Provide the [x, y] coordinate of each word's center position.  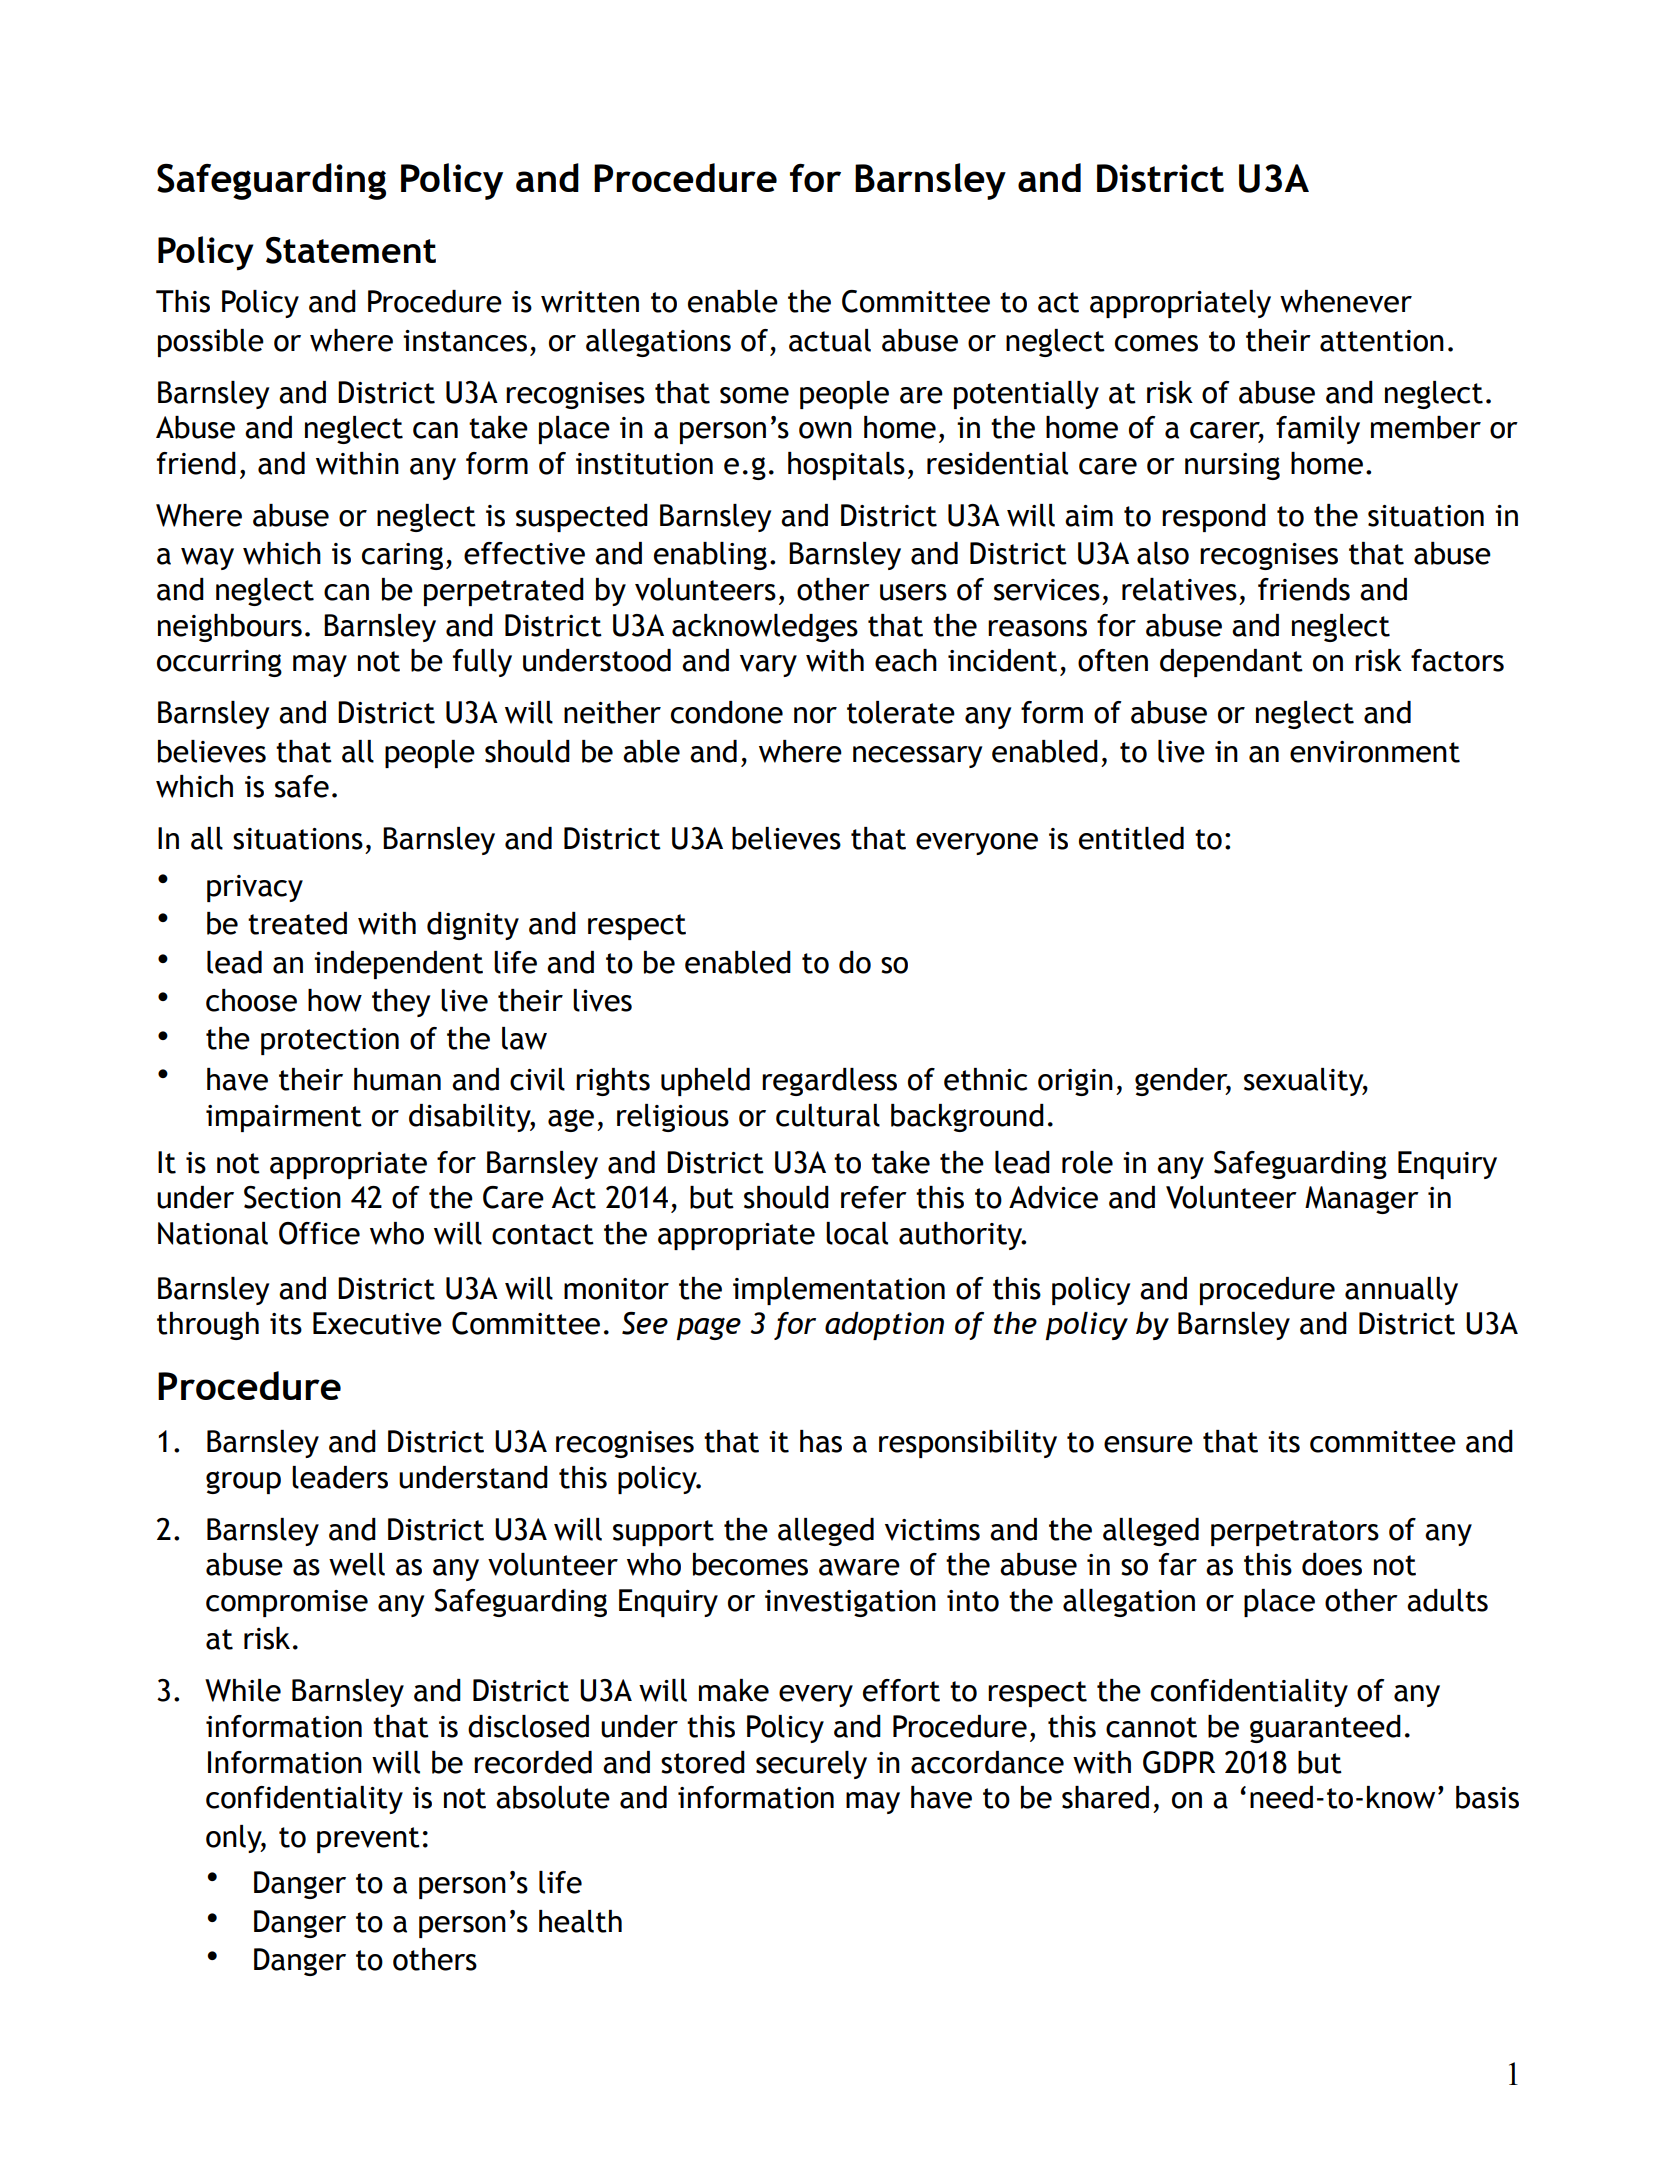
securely [811, 1765]
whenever [1346, 301]
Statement [351, 250]
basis [1487, 1797]
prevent [368, 1840]
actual [830, 340]
